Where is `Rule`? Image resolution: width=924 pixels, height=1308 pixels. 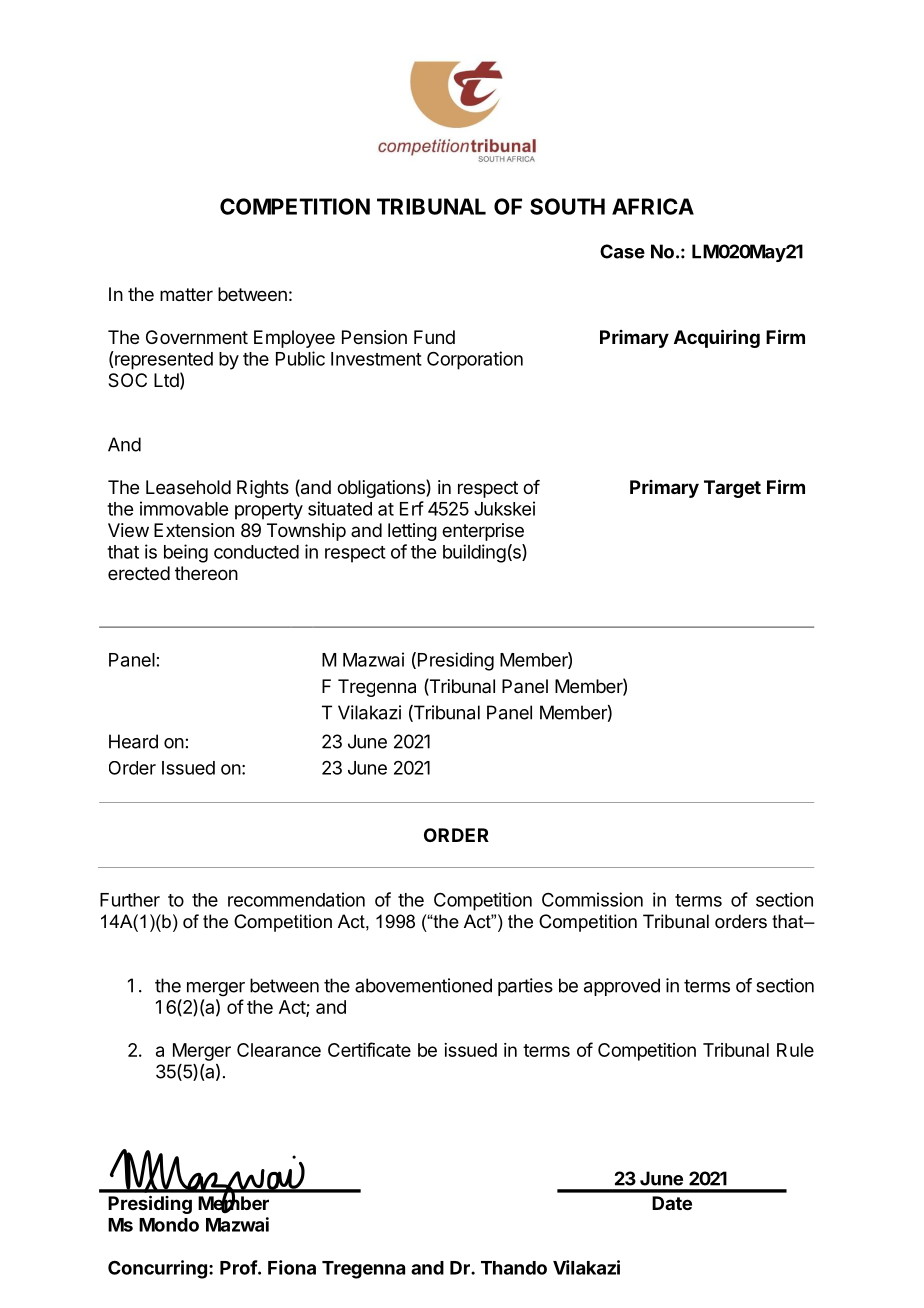
Rule is located at coordinates (795, 1050).
